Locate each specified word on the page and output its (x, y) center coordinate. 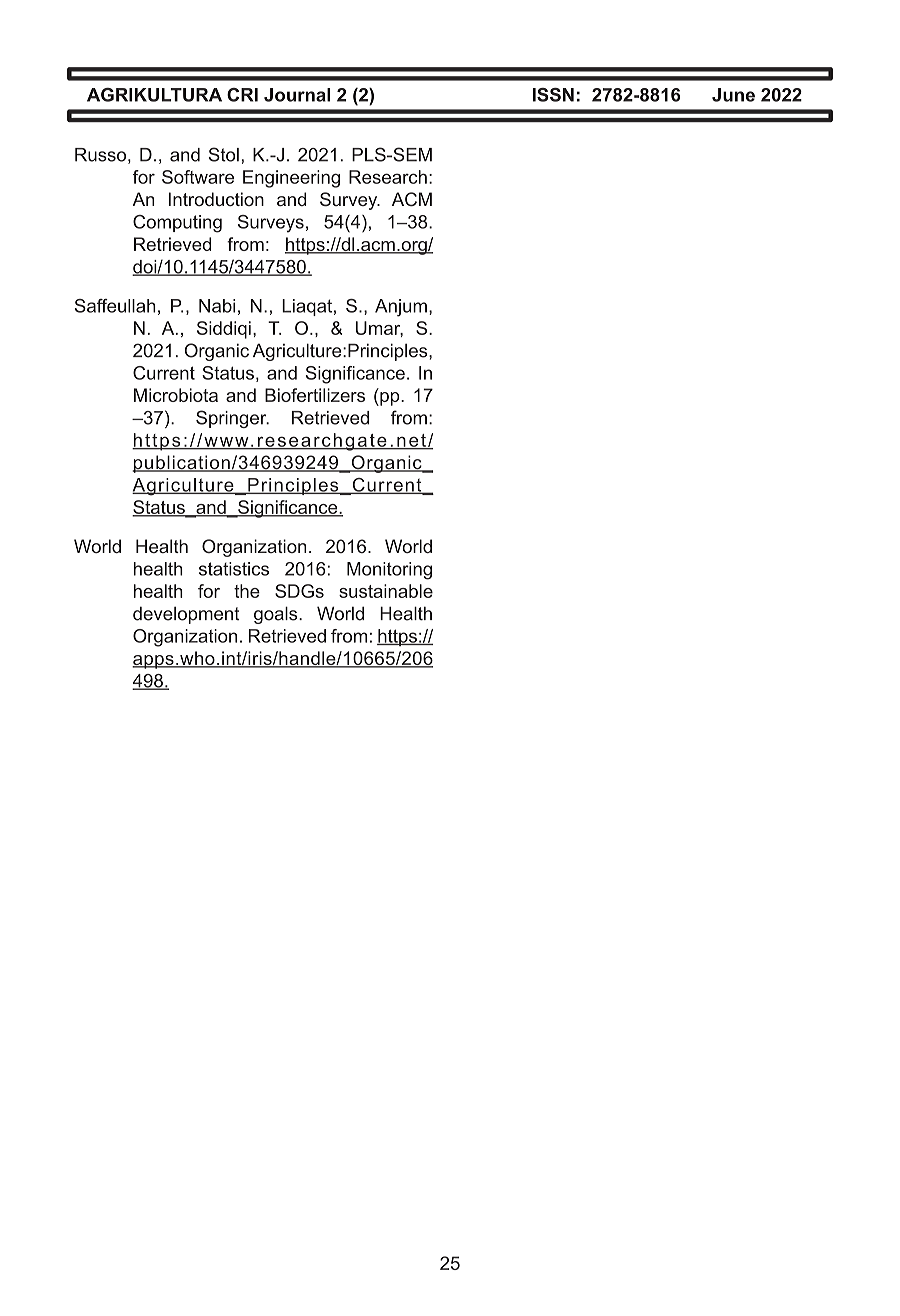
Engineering (291, 179)
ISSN (553, 95)
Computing (177, 224)
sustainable (386, 591)
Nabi (217, 306)
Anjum (401, 308)
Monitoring (389, 571)
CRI (242, 95)
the (247, 591)
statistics (234, 569)
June (733, 95)
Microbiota (176, 395)
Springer (232, 419)
